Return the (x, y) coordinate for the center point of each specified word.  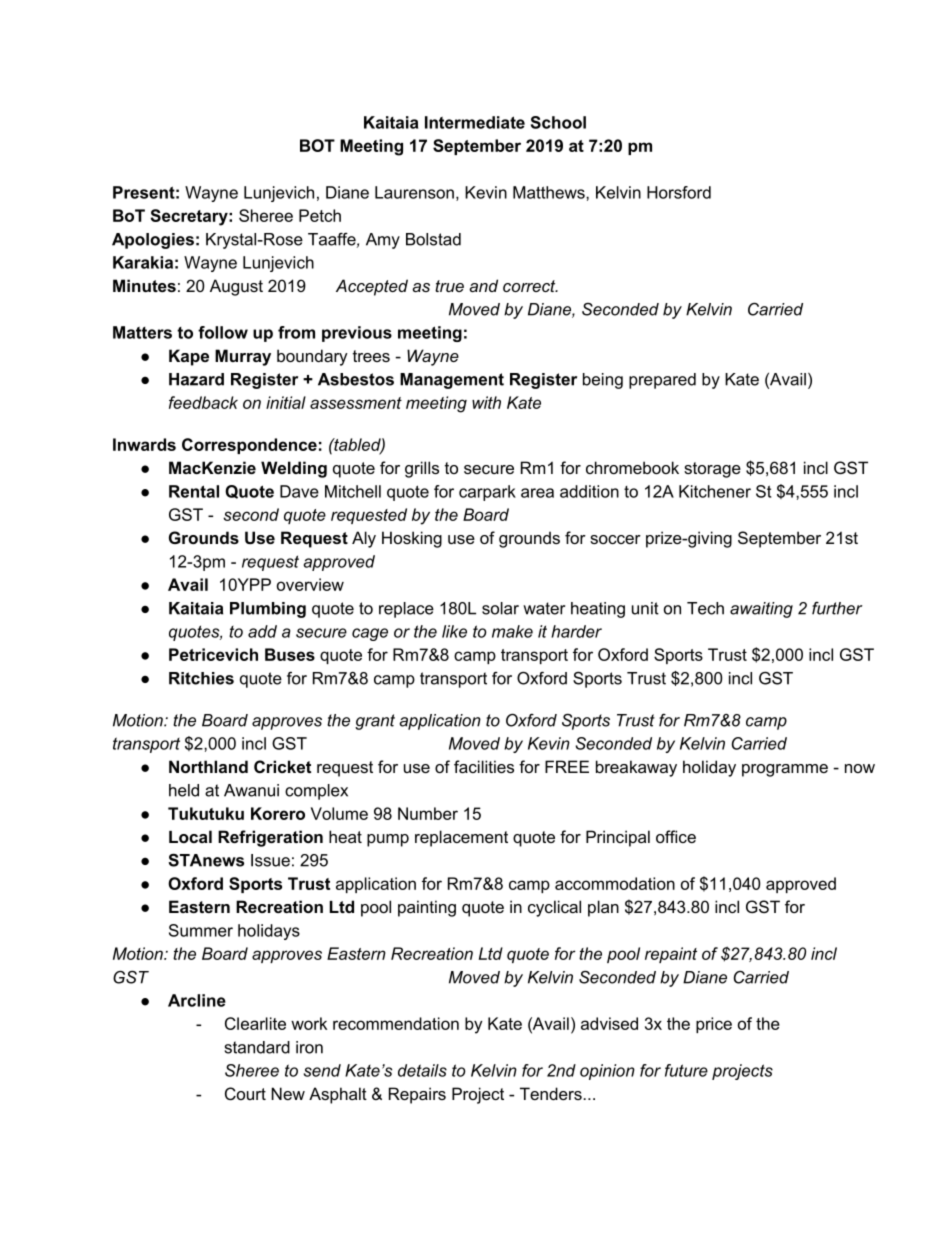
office (676, 836)
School (558, 122)
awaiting (761, 610)
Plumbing (268, 610)
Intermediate (475, 122)
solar (500, 608)
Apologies (153, 241)
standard (257, 1047)
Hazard (196, 379)
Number (428, 813)
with (486, 402)
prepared (662, 381)
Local (190, 836)
